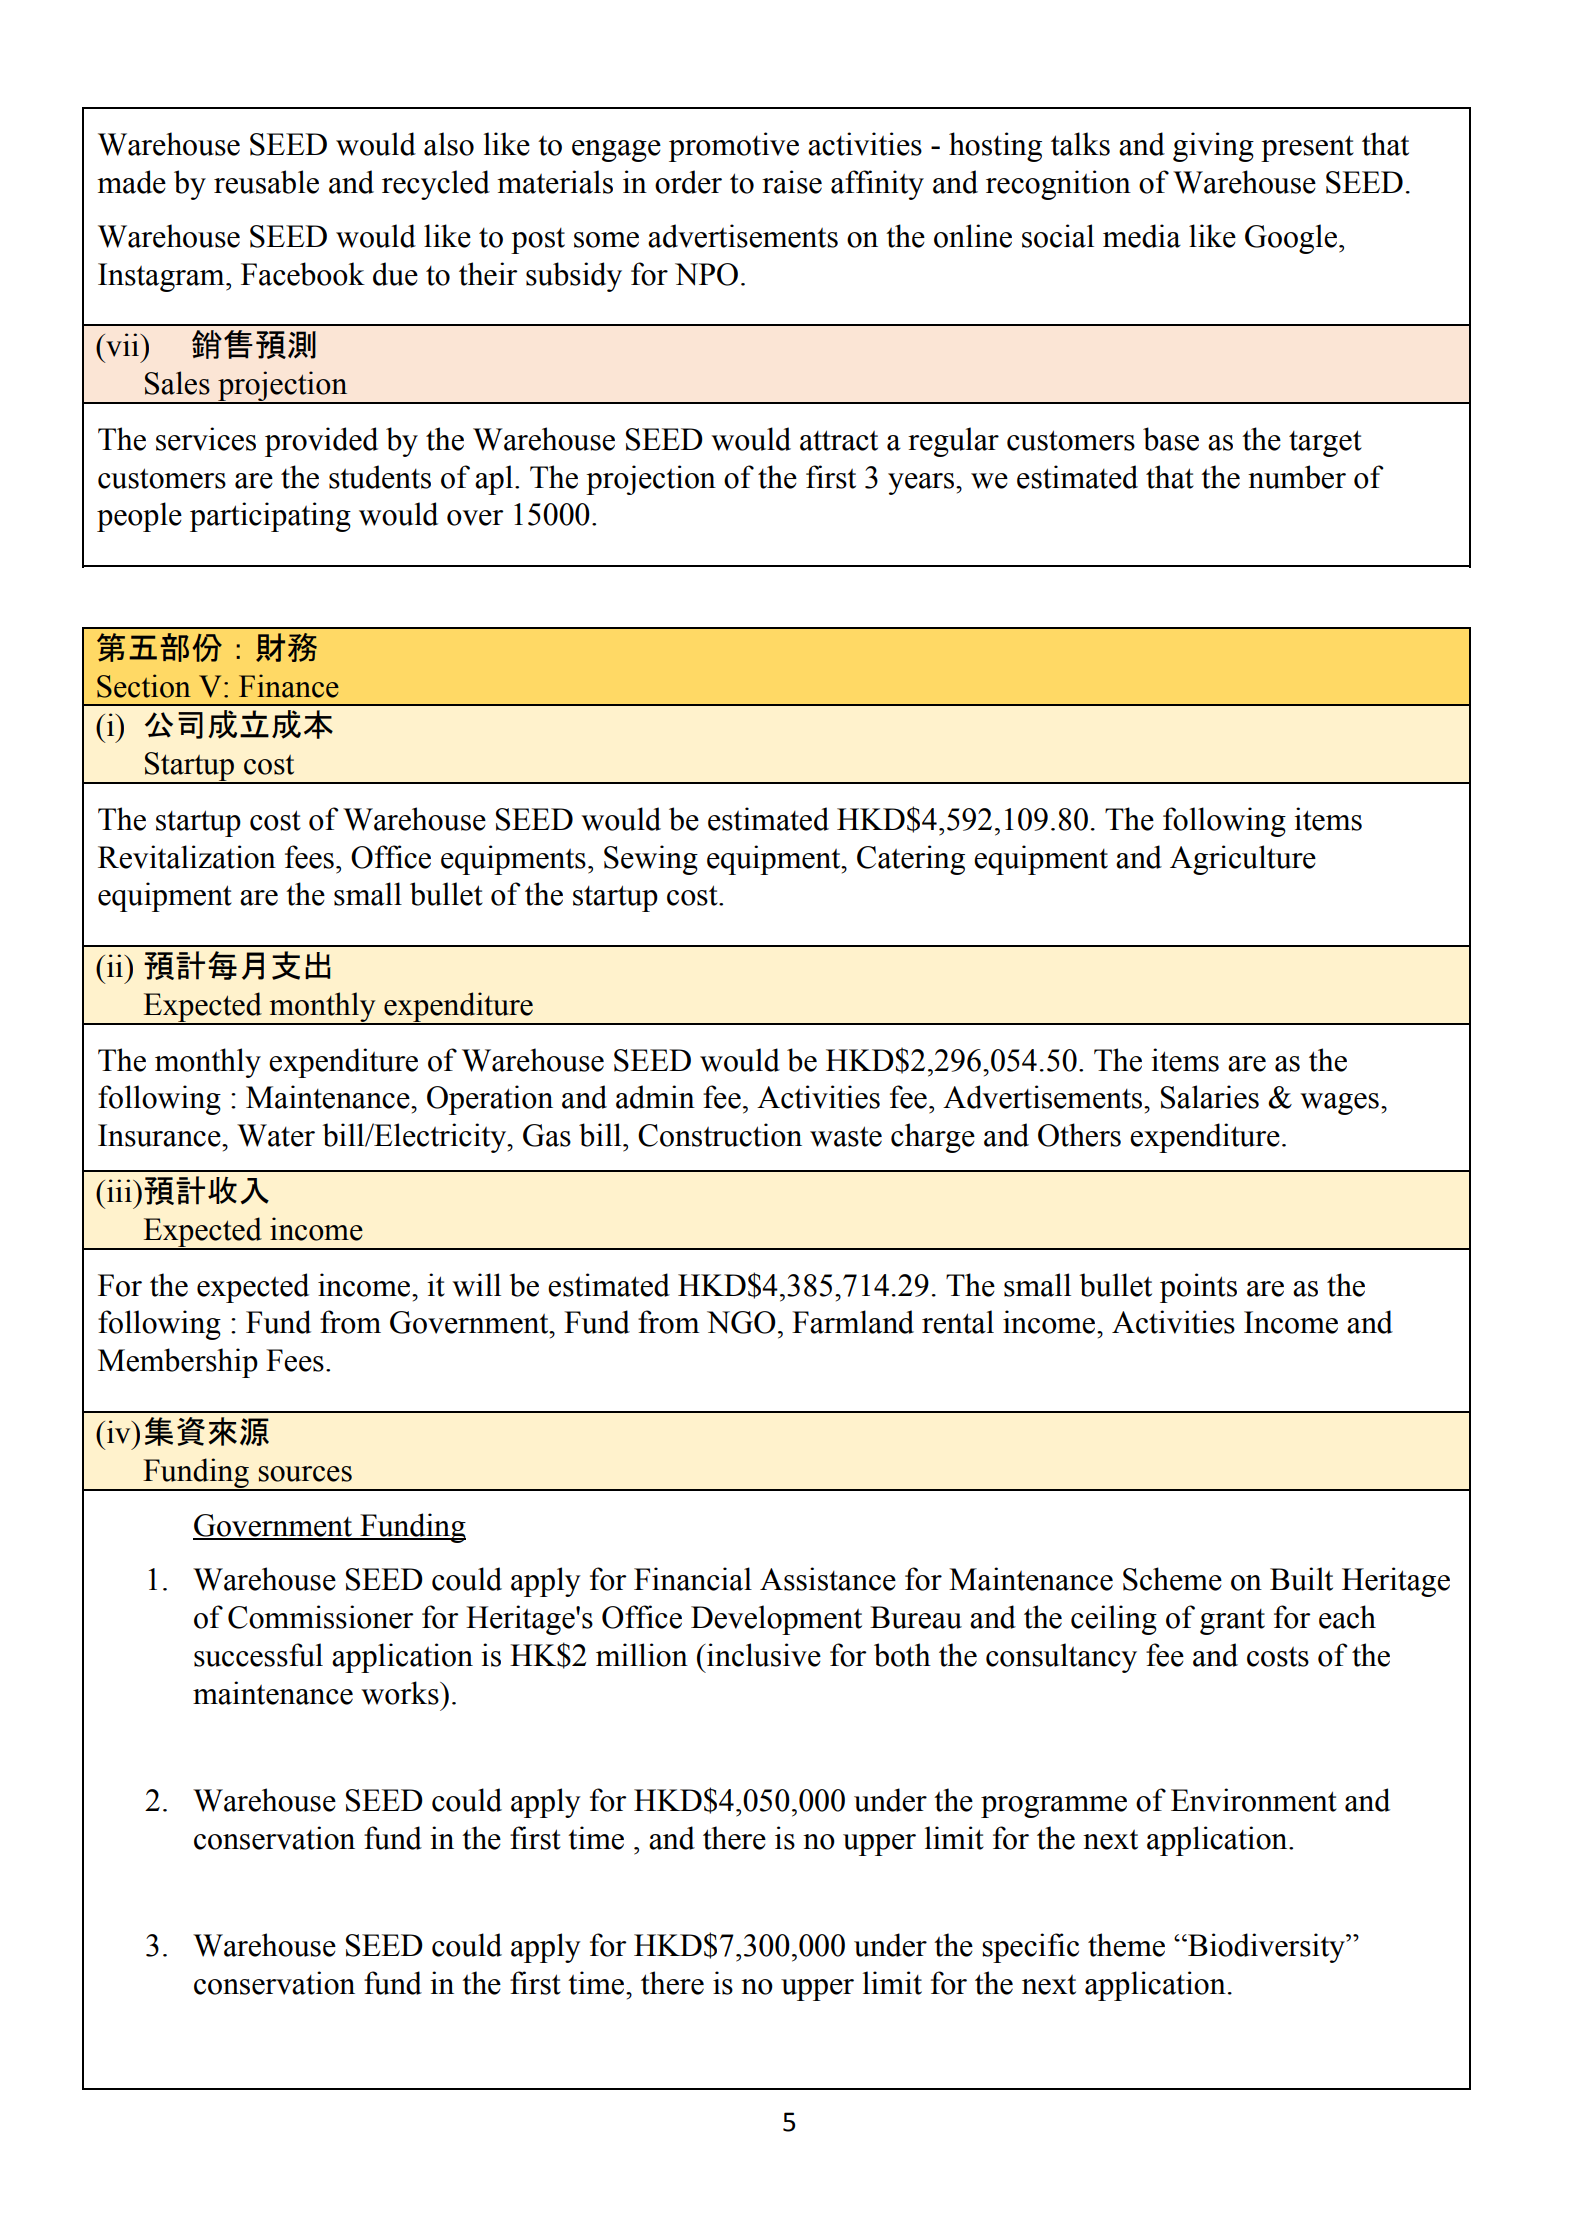 This page has width=1580, height=2235. I want to click on attract, so click(839, 440).
